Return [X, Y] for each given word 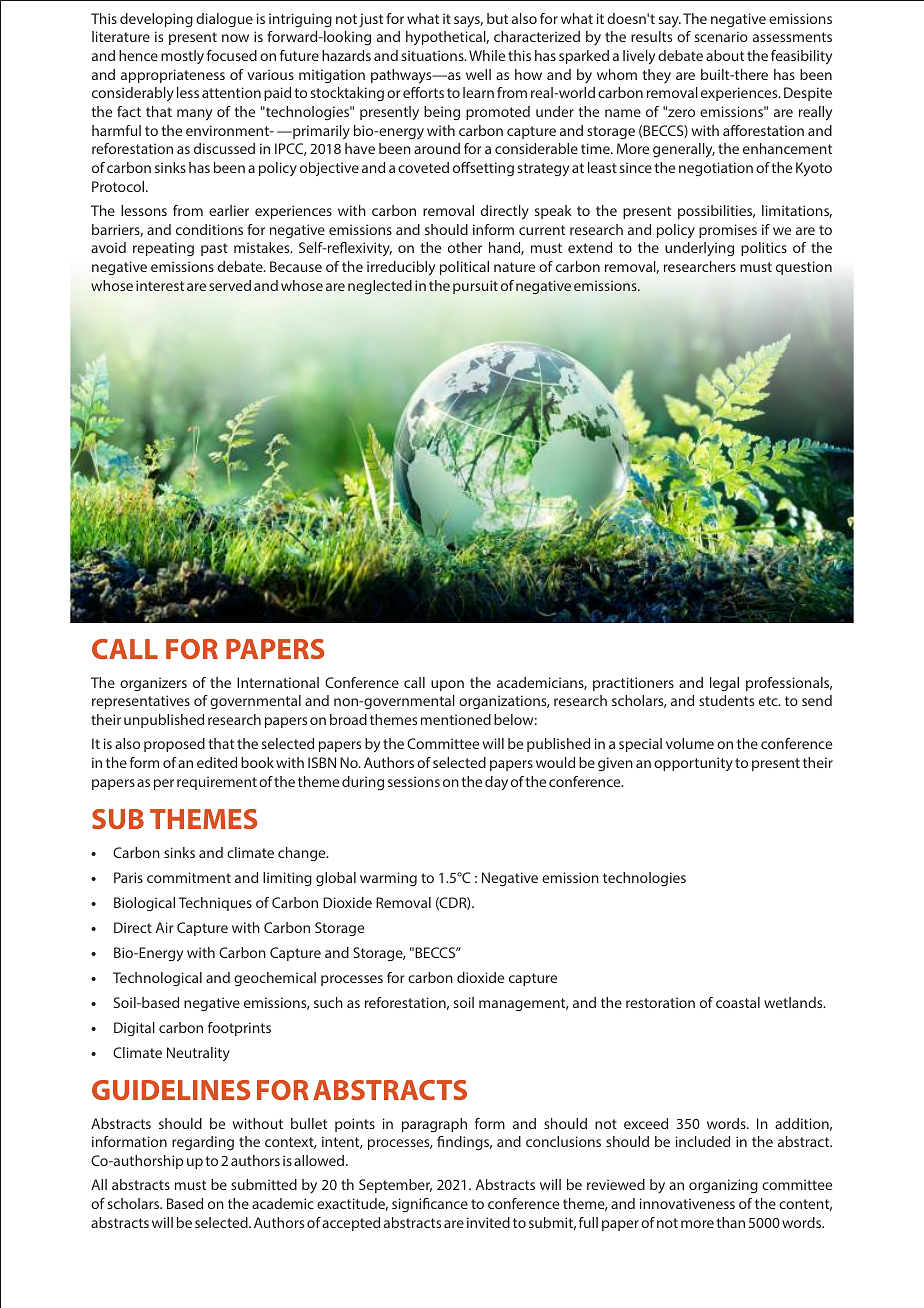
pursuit [475, 287]
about [725, 55]
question [804, 268]
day [496, 783]
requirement [217, 783]
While [487, 55]
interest [160, 285]
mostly [182, 57]
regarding [203, 1143]
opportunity [693, 764]
